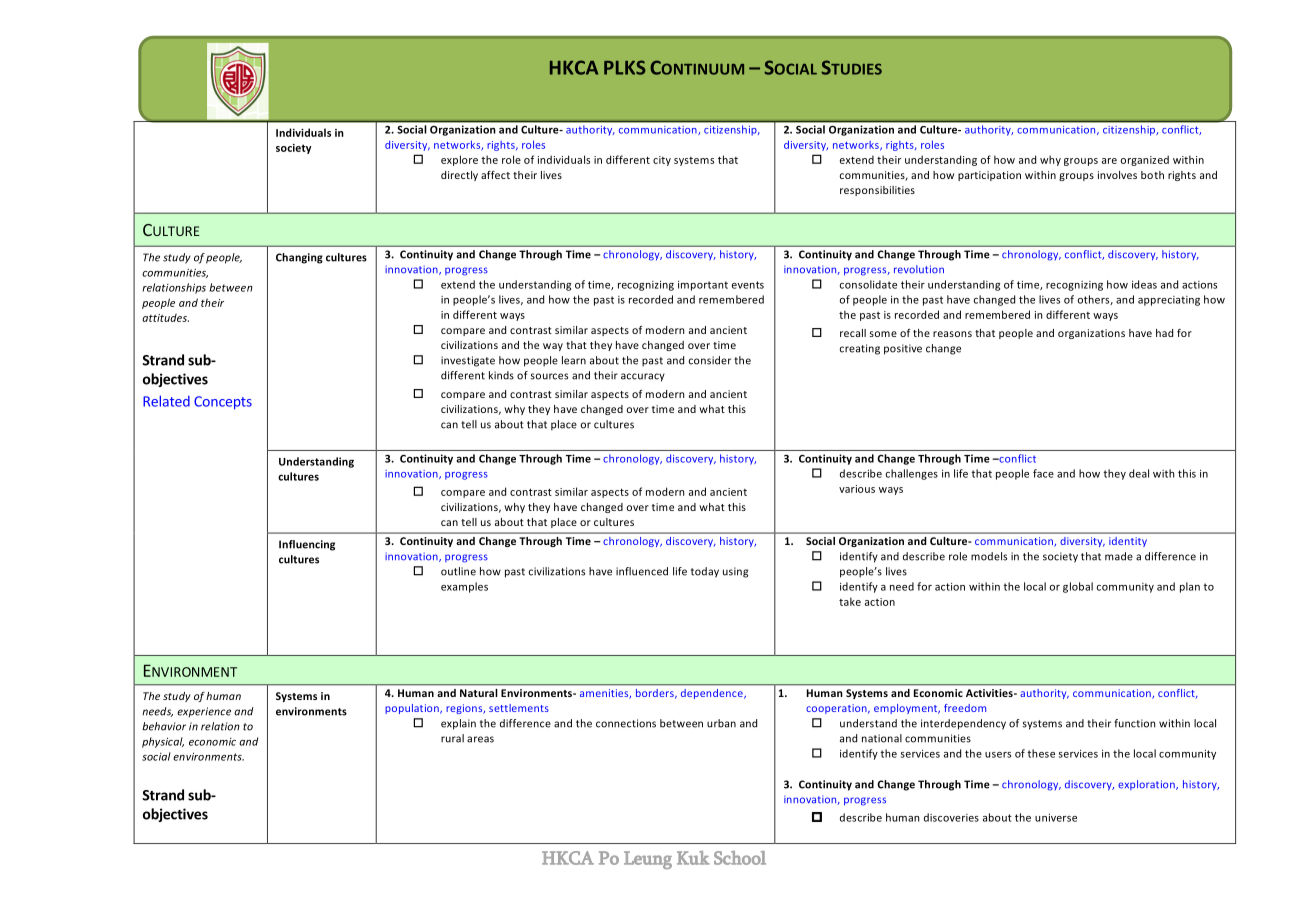  What do you see at coordinates (662, 161) in the page?
I see `city` at bounding box center [662, 161].
